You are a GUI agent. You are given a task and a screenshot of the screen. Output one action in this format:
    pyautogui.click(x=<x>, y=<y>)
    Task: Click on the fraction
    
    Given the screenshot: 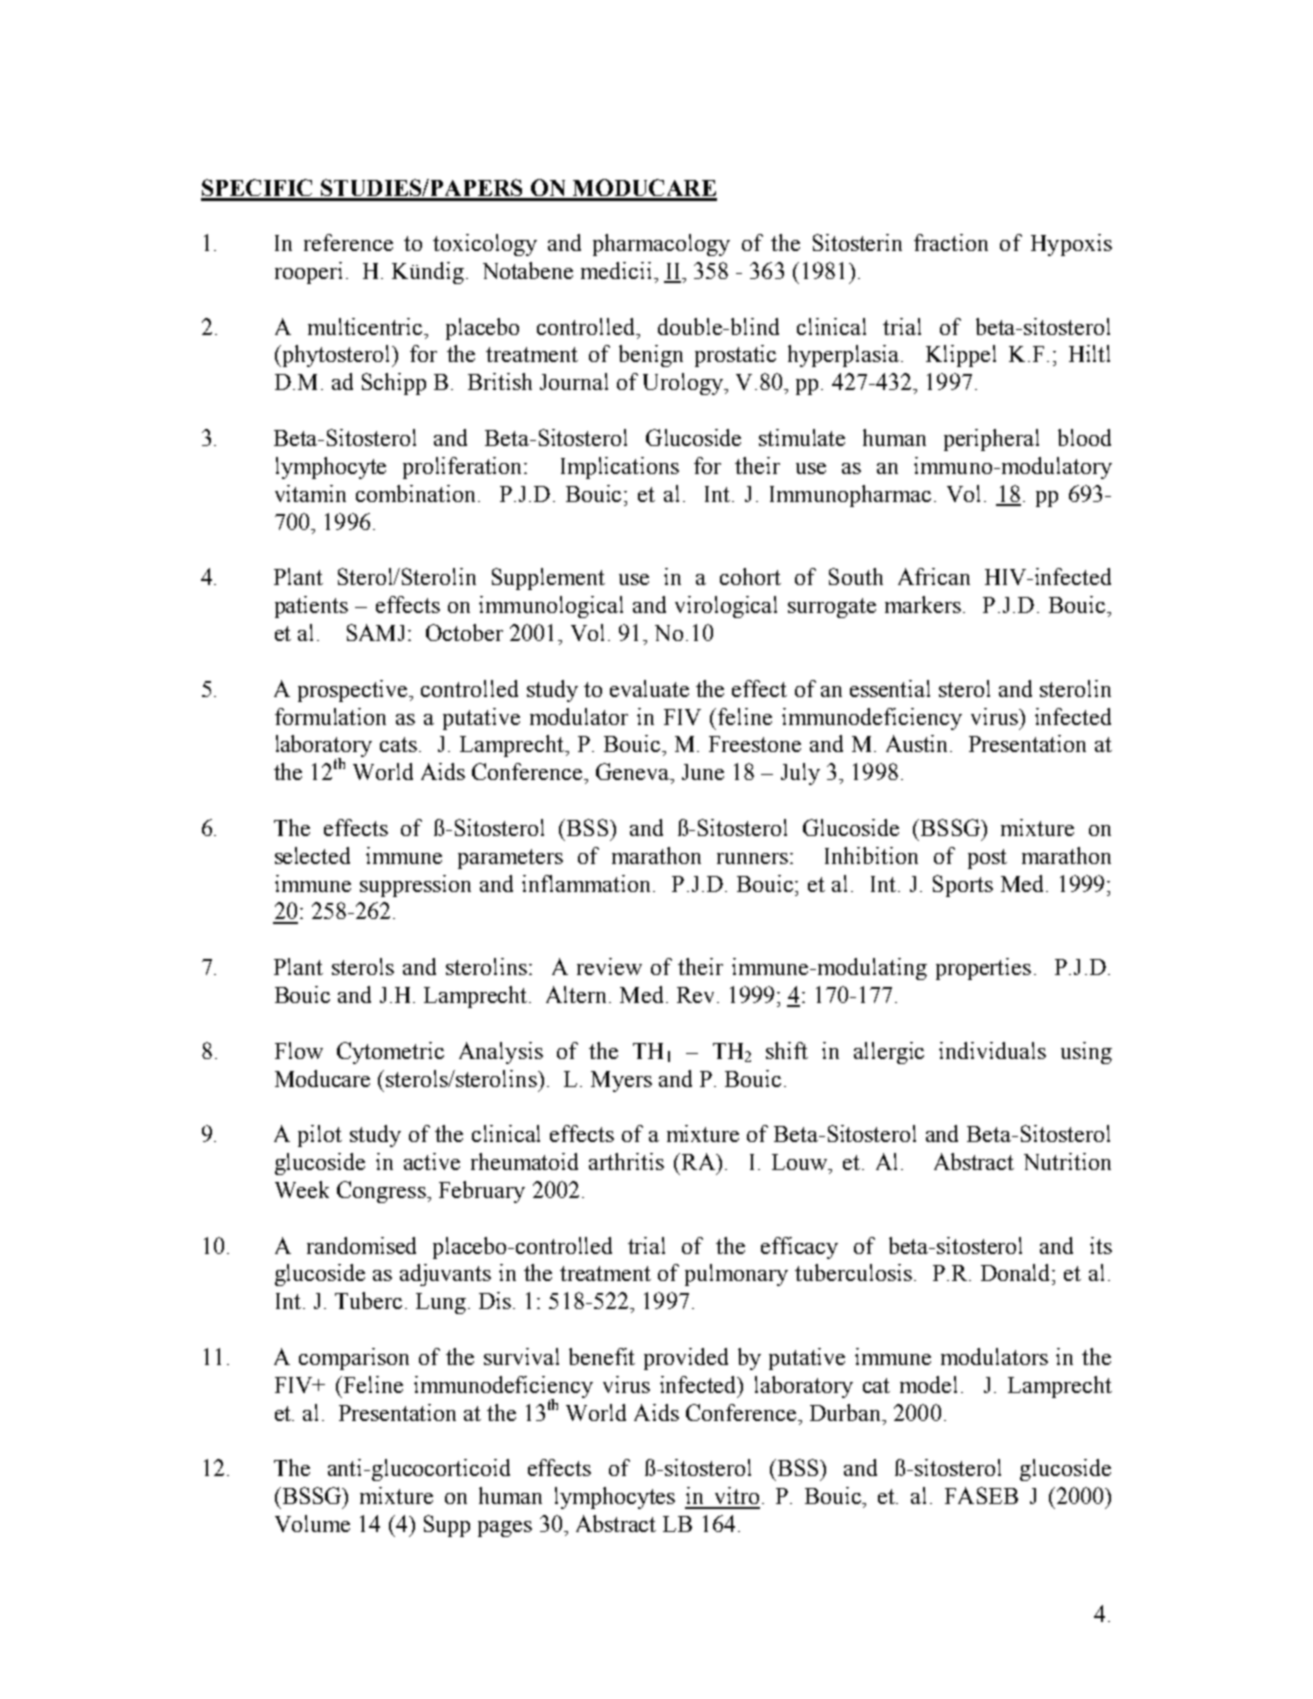 What is the action you would take?
    pyautogui.click(x=951, y=242)
